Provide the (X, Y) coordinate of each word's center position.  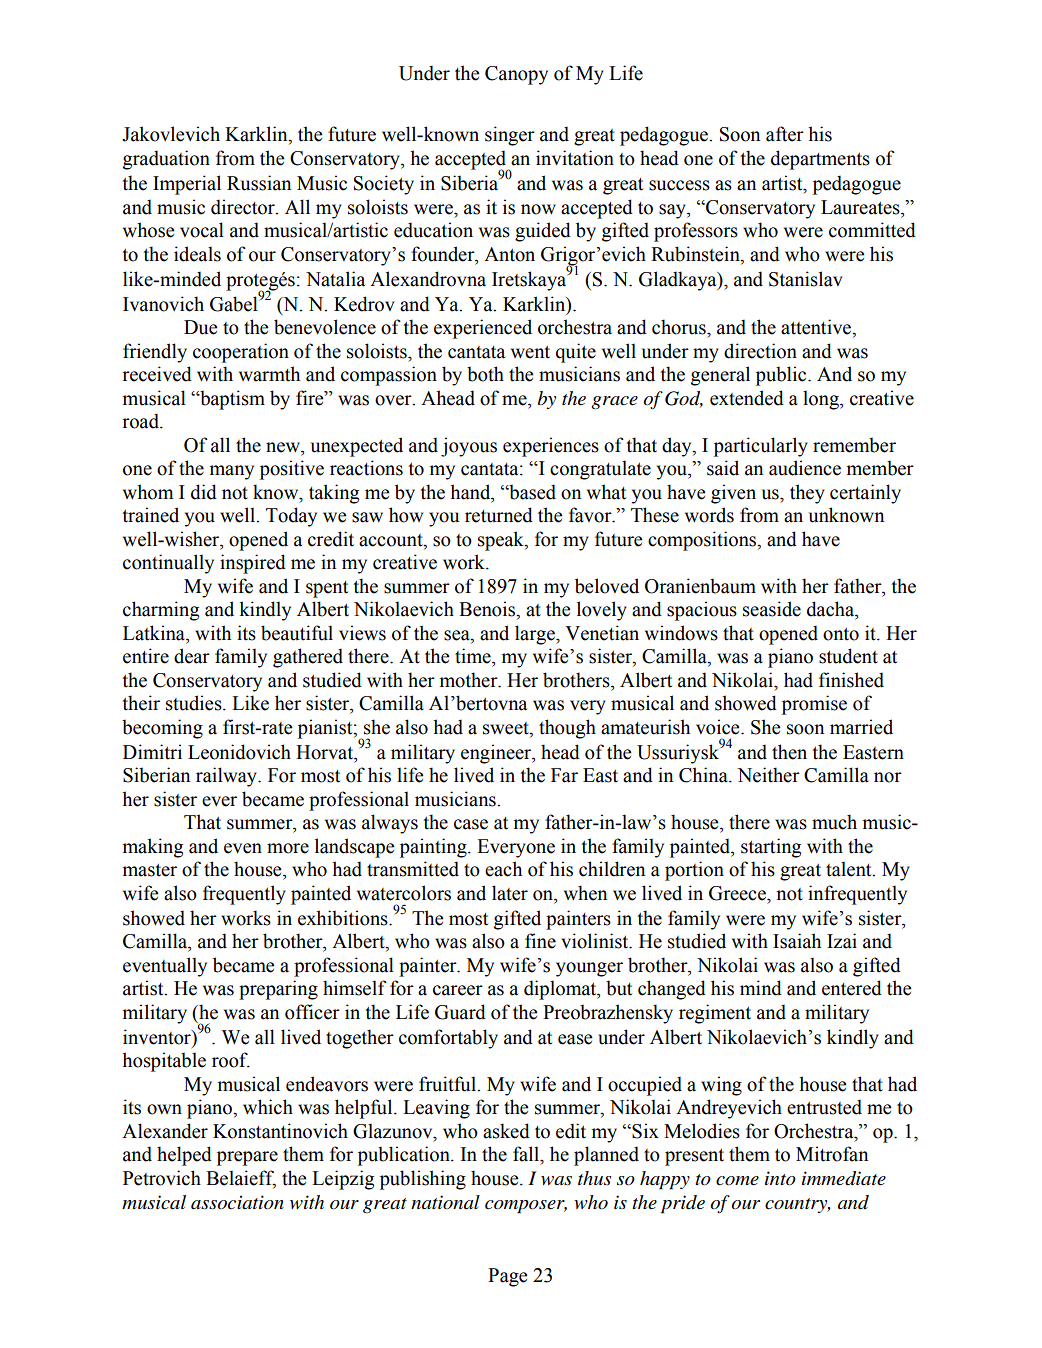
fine (540, 941)
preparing (278, 990)
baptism (231, 400)
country (797, 1205)
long (822, 400)
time (474, 656)
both (485, 374)
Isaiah (797, 941)
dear (192, 656)
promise (814, 705)
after (785, 134)
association (237, 1202)
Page (508, 1277)
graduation (166, 160)
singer (510, 136)
